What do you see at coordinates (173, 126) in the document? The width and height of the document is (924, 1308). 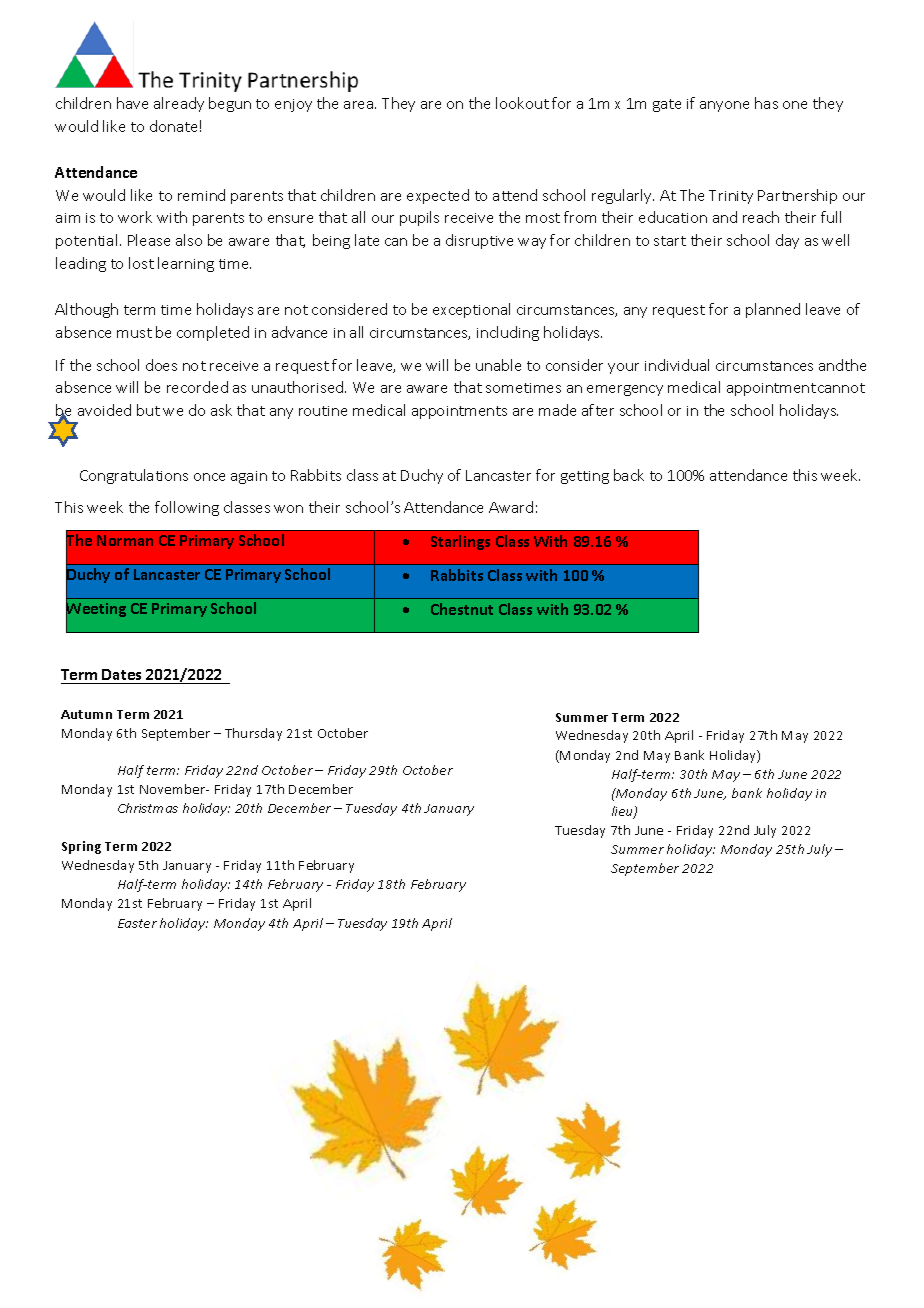 I see `donate` at bounding box center [173, 126].
